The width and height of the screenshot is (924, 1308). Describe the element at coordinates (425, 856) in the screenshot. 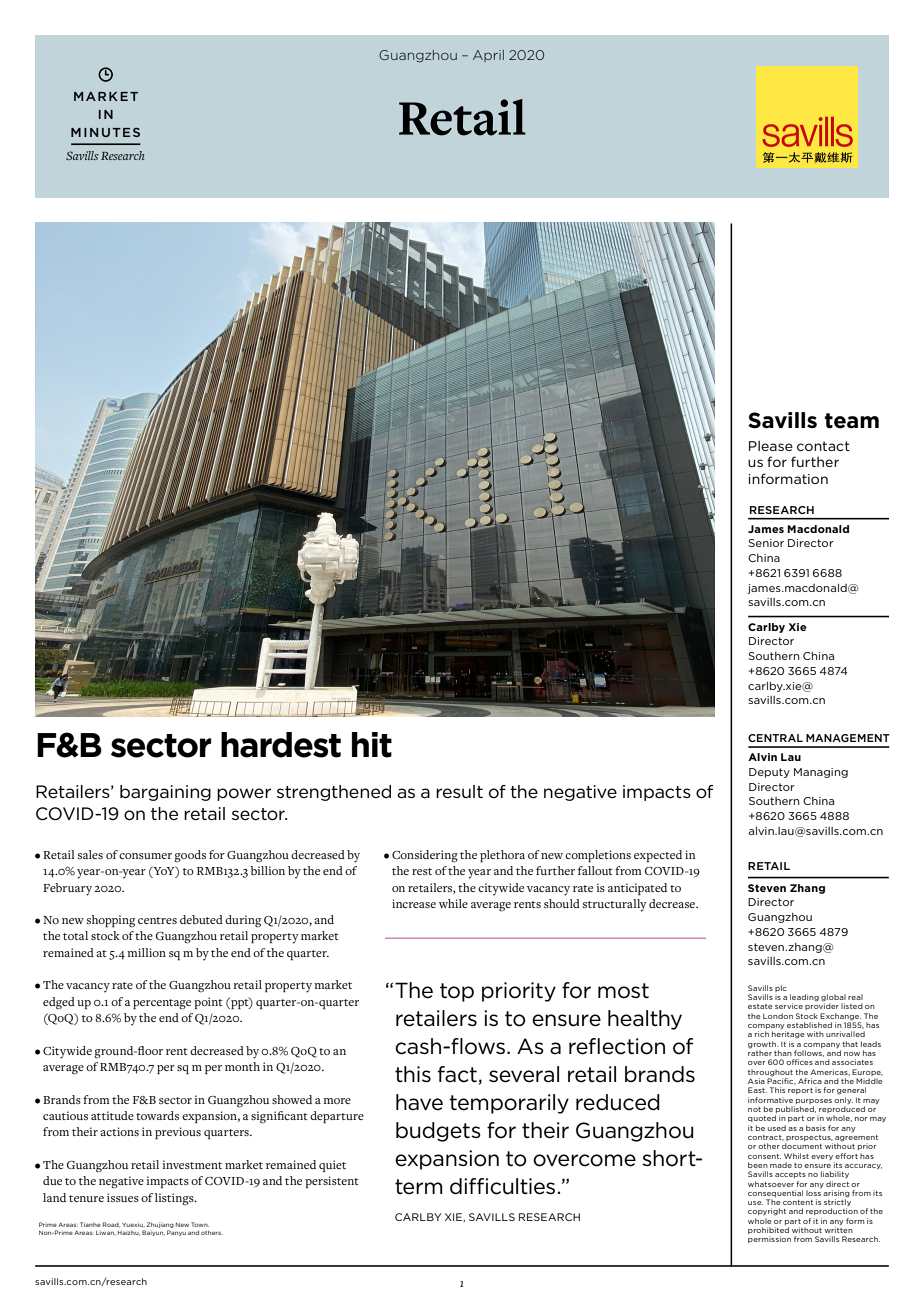

I see `Considering` at that location.
